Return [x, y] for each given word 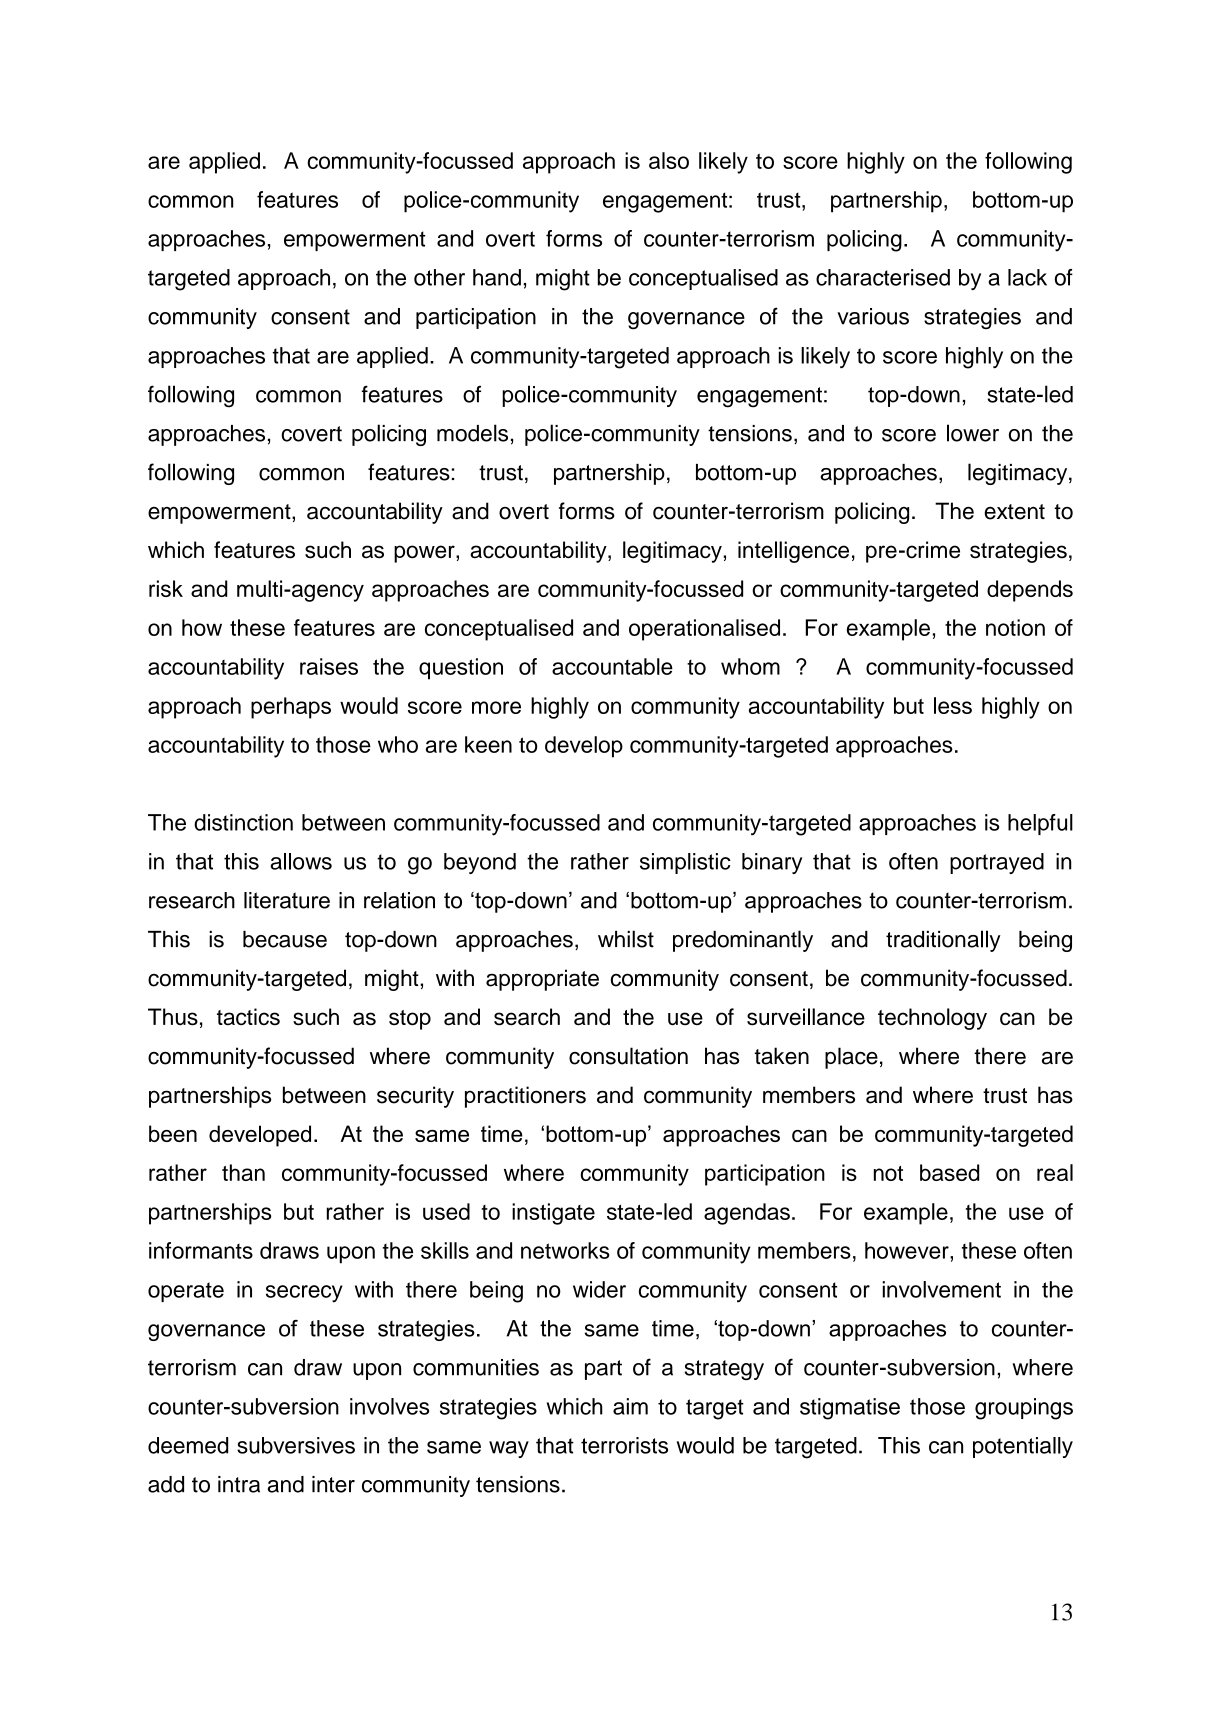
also [669, 160]
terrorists [624, 1445]
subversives [296, 1445]
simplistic [685, 863]
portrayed [997, 863]
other [439, 277]
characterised [883, 277]
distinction [243, 822]
